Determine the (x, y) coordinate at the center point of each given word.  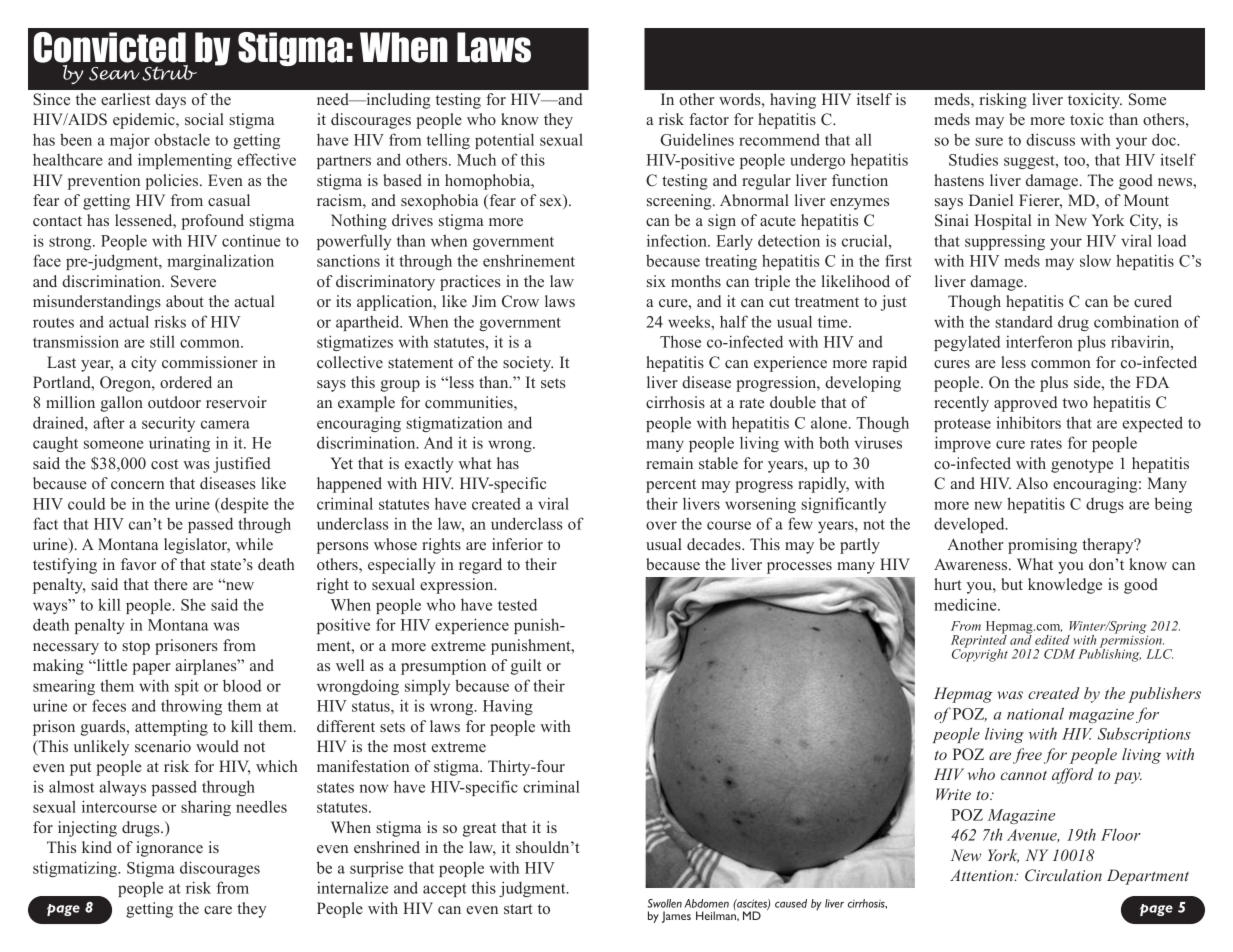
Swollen (665, 903)
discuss (1050, 139)
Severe (193, 281)
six (656, 281)
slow (1095, 260)
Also (1032, 483)
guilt (526, 667)
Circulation (1063, 875)
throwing (191, 707)
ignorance (169, 849)
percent (671, 486)
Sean (114, 74)
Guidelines (697, 139)
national (1035, 713)
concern (137, 485)
